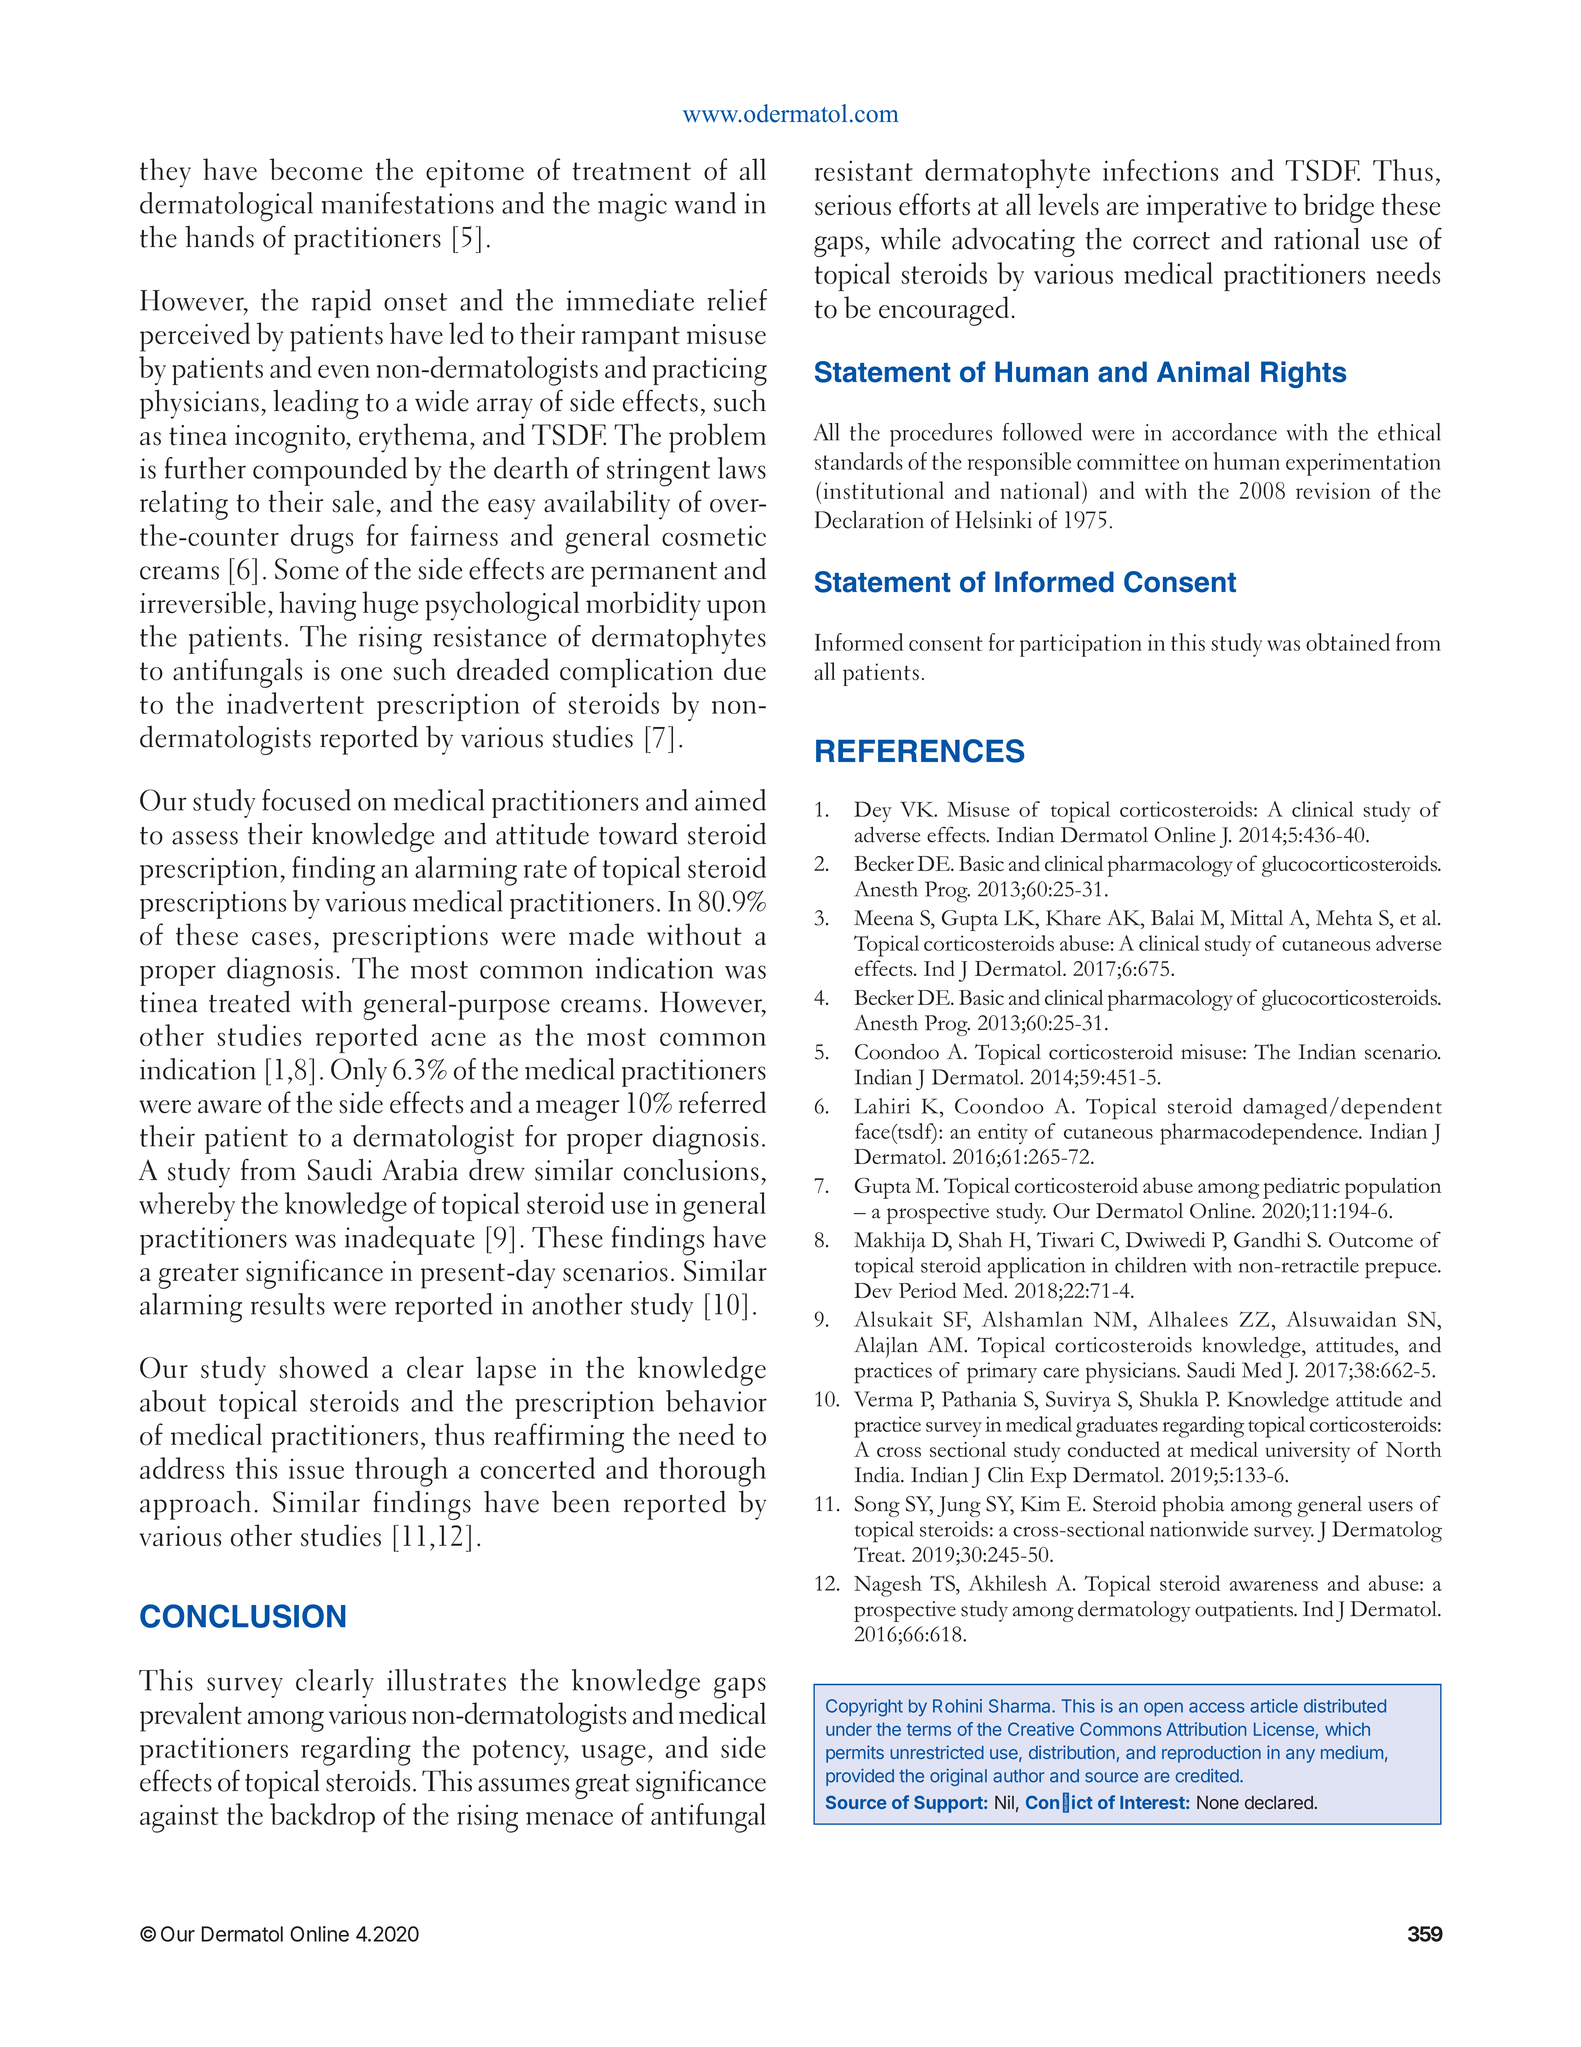  I want to click on Mittal, so click(1257, 918).
